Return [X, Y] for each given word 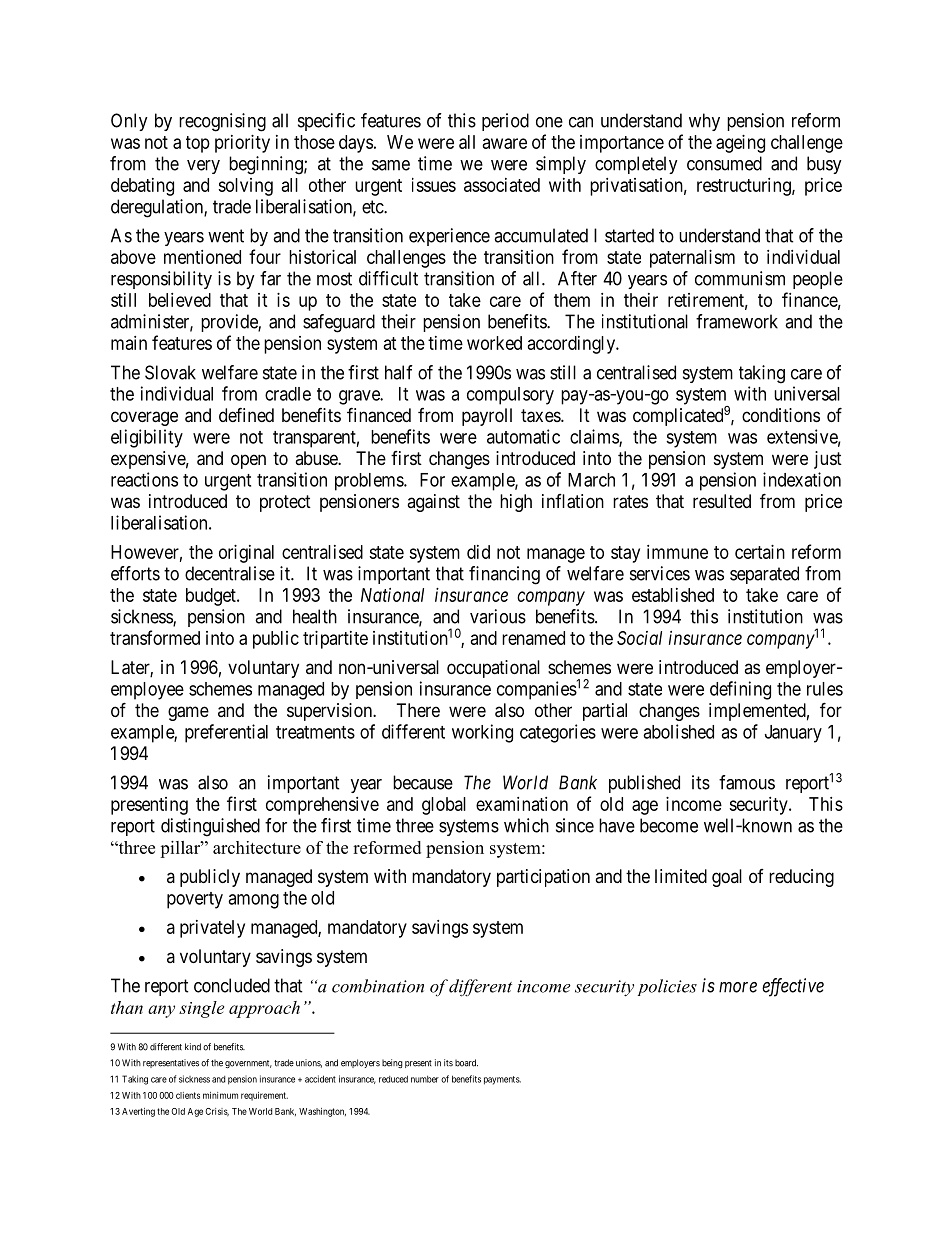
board [466, 1063]
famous [747, 782]
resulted [722, 501]
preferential [226, 733]
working [482, 733]
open [248, 461]
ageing [740, 144]
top [198, 144]
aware [505, 143]
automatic [523, 436]
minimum [220, 1095]
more [738, 987]
